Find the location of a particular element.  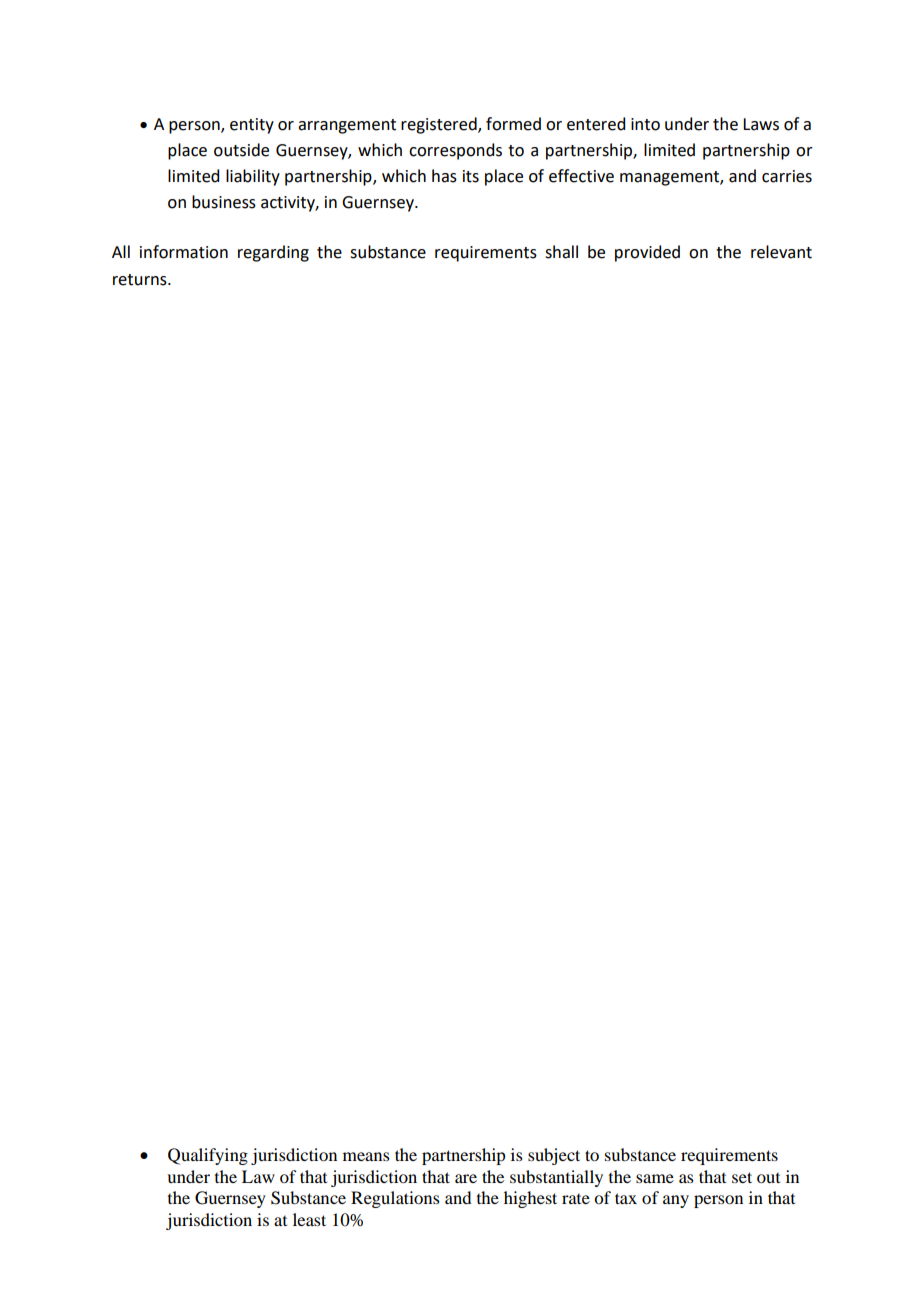

returns is located at coordinates (141, 280).
